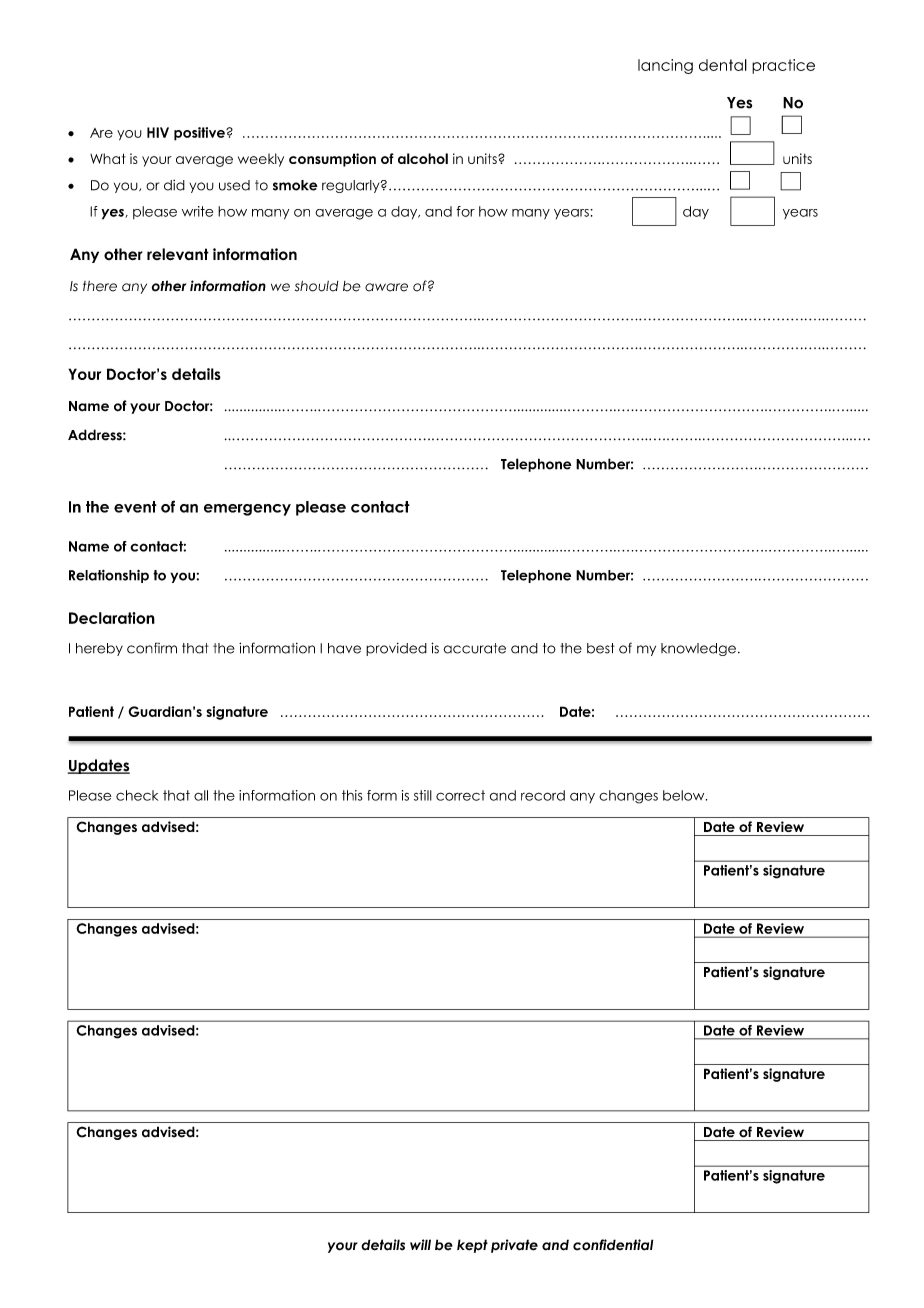 Image resolution: width=924 pixels, height=1308 pixels. Describe the element at coordinates (685, 795) in the image. I see `below` at that location.
